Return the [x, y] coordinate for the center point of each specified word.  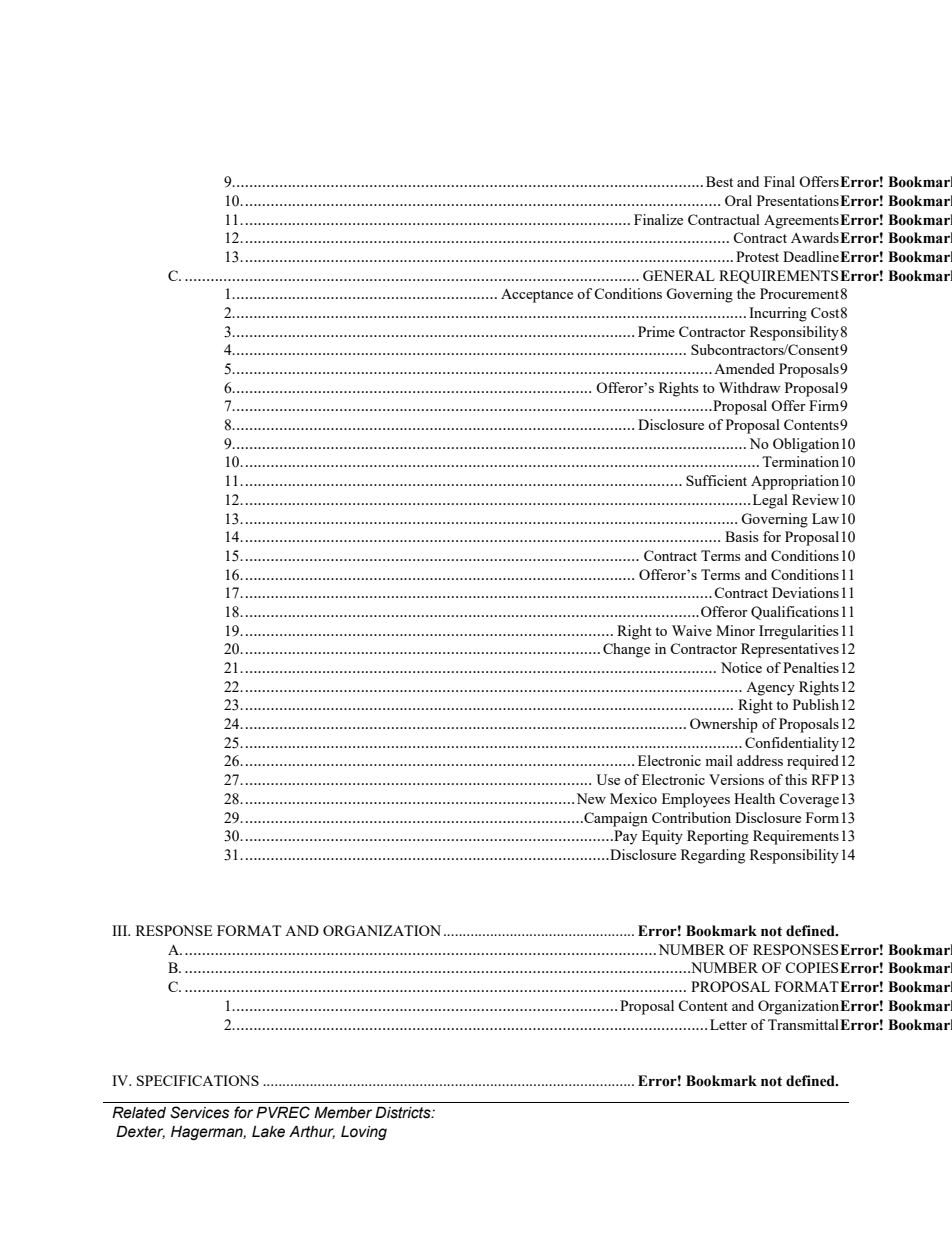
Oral [738, 200]
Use [608, 779]
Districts [404, 1113]
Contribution [691, 817]
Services [199, 1112]
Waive [692, 630]
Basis [741, 536]
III [121, 930]
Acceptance [537, 296]
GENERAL [679, 275]
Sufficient [716, 480]
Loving [364, 1133]
